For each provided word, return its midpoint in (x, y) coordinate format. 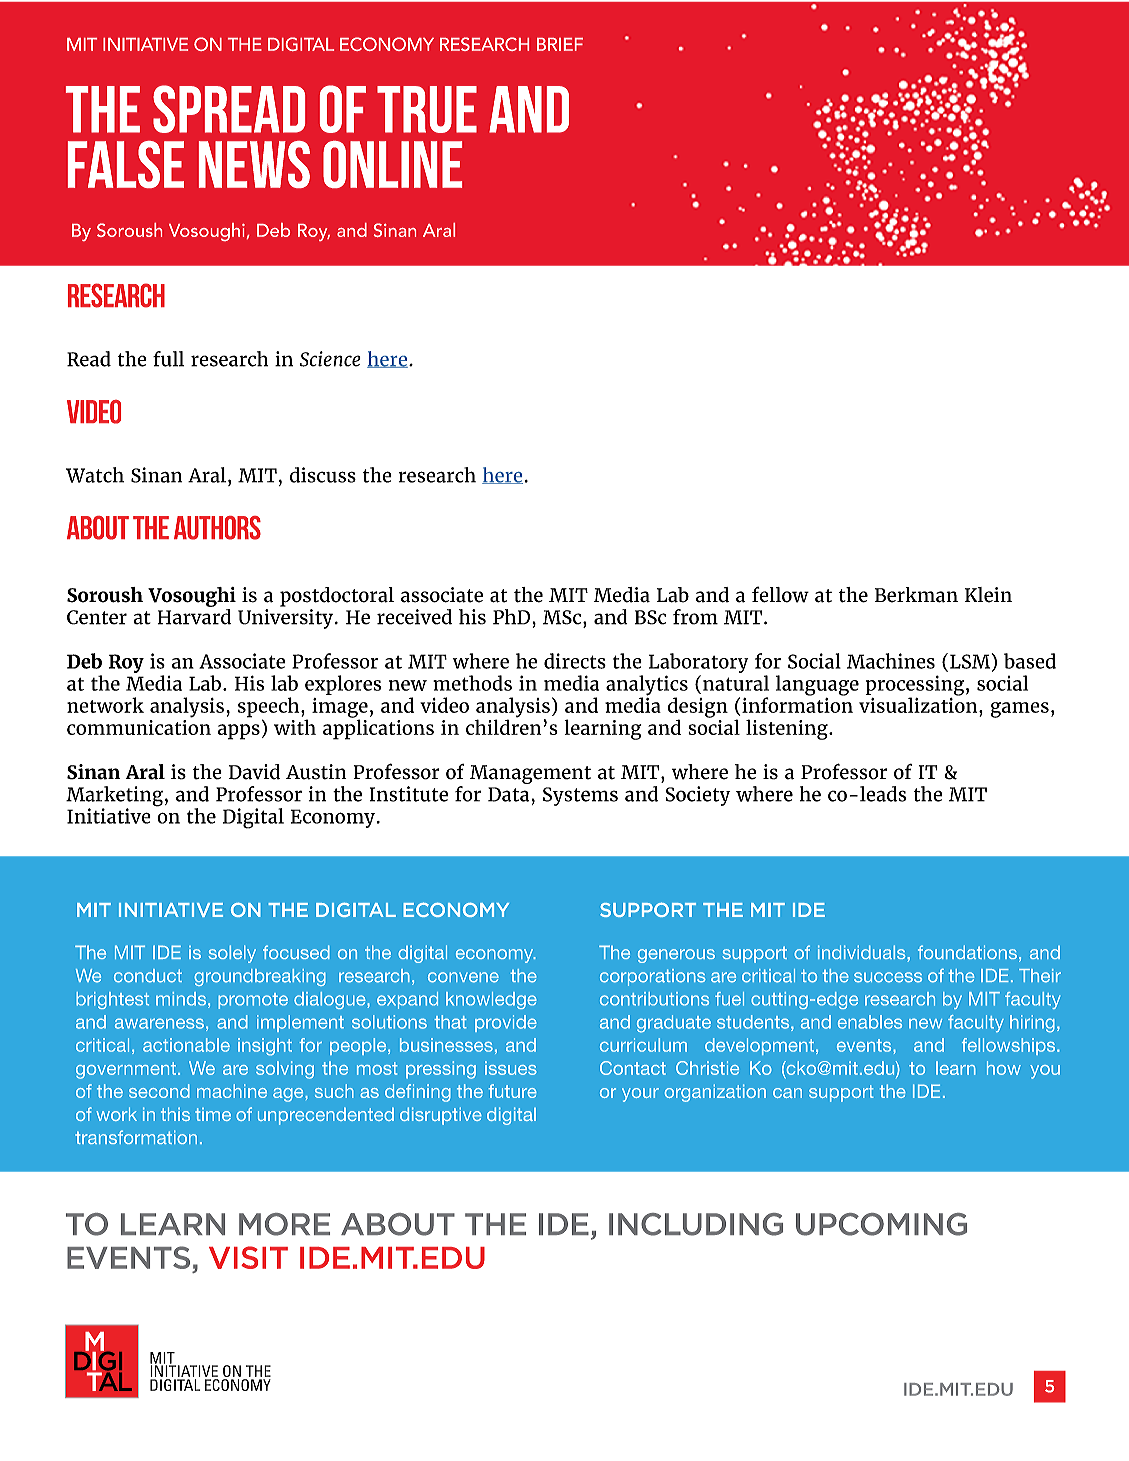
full (168, 359)
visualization (919, 704)
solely (232, 954)
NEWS (254, 164)
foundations (967, 952)
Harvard (194, 615)
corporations (653, 977)
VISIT (248, 1257)
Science (330, 359)
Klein (988, 595)
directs (575, 661)
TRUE (427, 109)
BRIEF (560, 44)
